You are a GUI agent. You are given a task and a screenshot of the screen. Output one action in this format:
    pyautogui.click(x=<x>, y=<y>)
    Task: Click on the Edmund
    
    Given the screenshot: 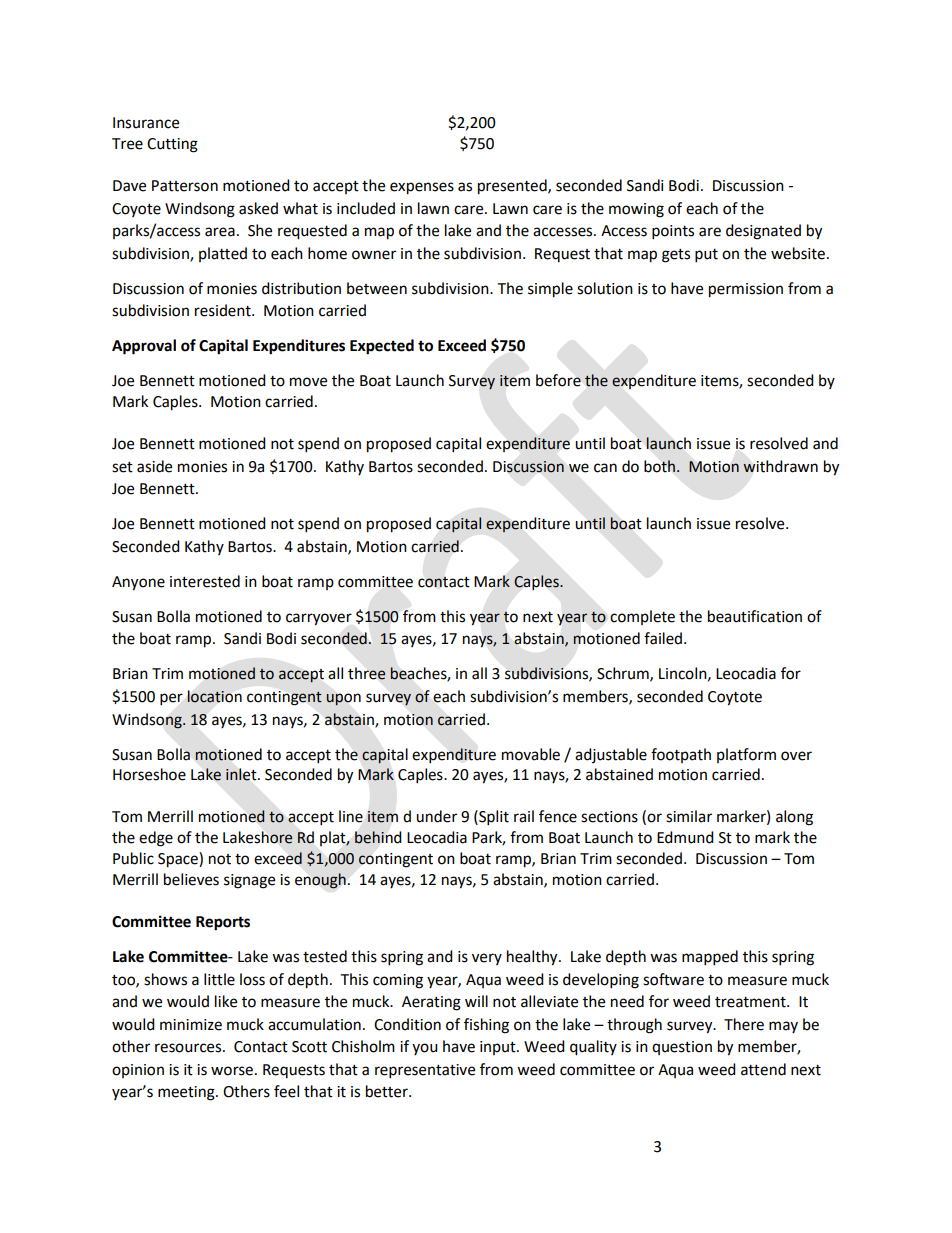 What is the action you would take?
    pyautogui.click(x=685, y=837)
